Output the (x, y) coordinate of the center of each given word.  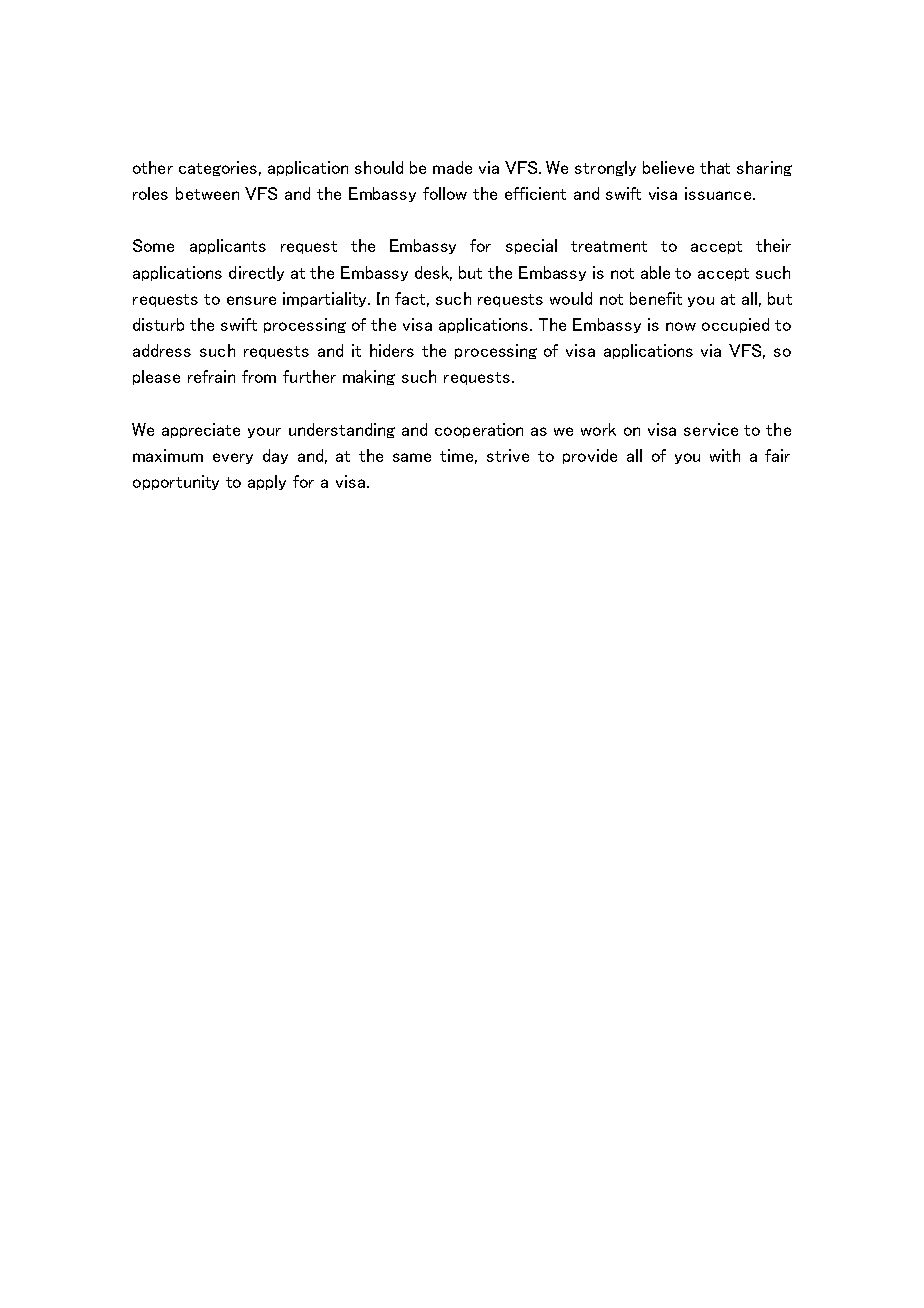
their (773, 245)
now (681, 326)
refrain (211, 376)
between (207, 193)
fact (412, 299)
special (531, 246)
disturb (158, 324)
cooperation (479, 430)
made (452, 167)
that (715, 167)
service (711, 429)
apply (267, 482)
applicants (228, 246)
